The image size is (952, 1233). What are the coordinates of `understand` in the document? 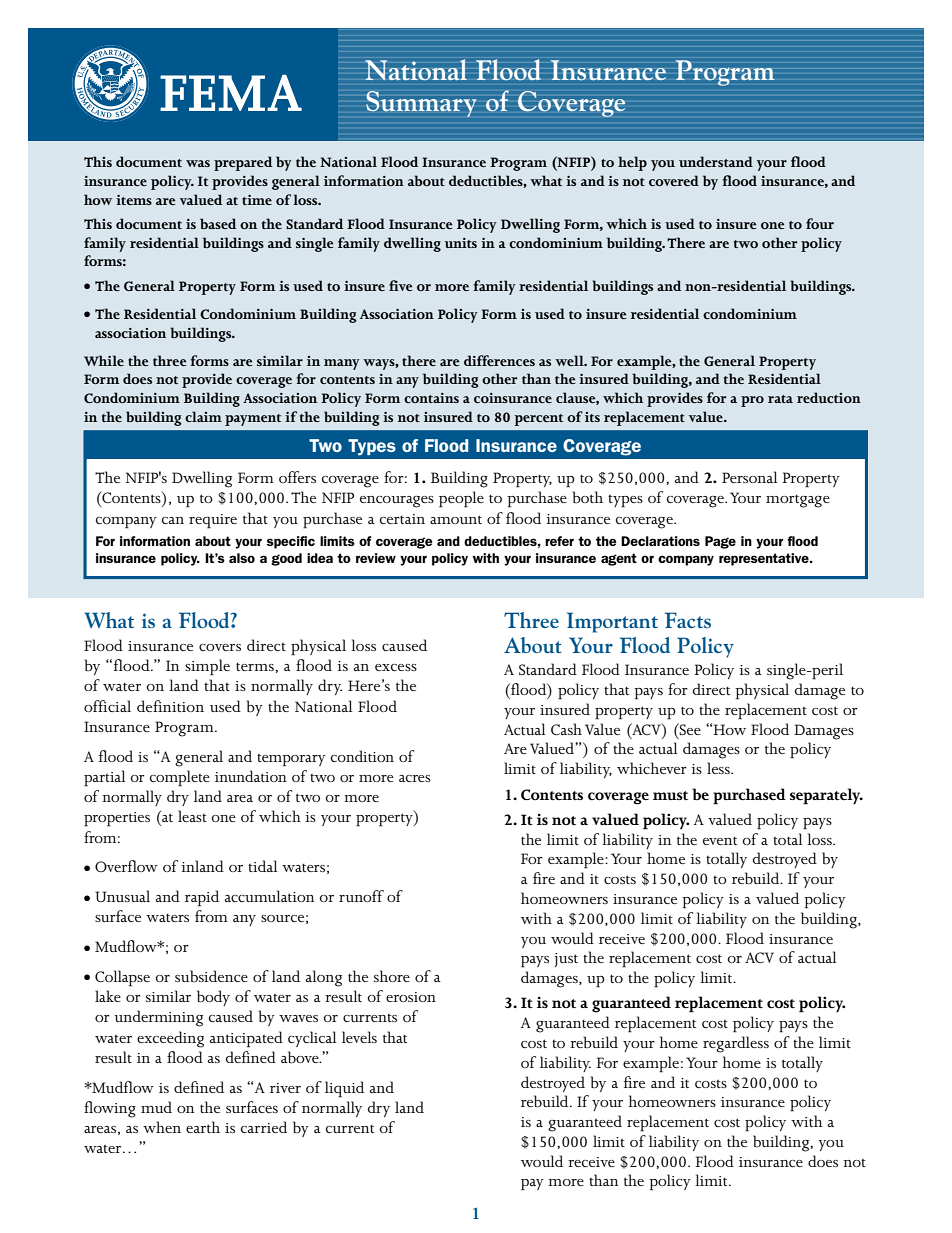 It's located at (716, 161).
